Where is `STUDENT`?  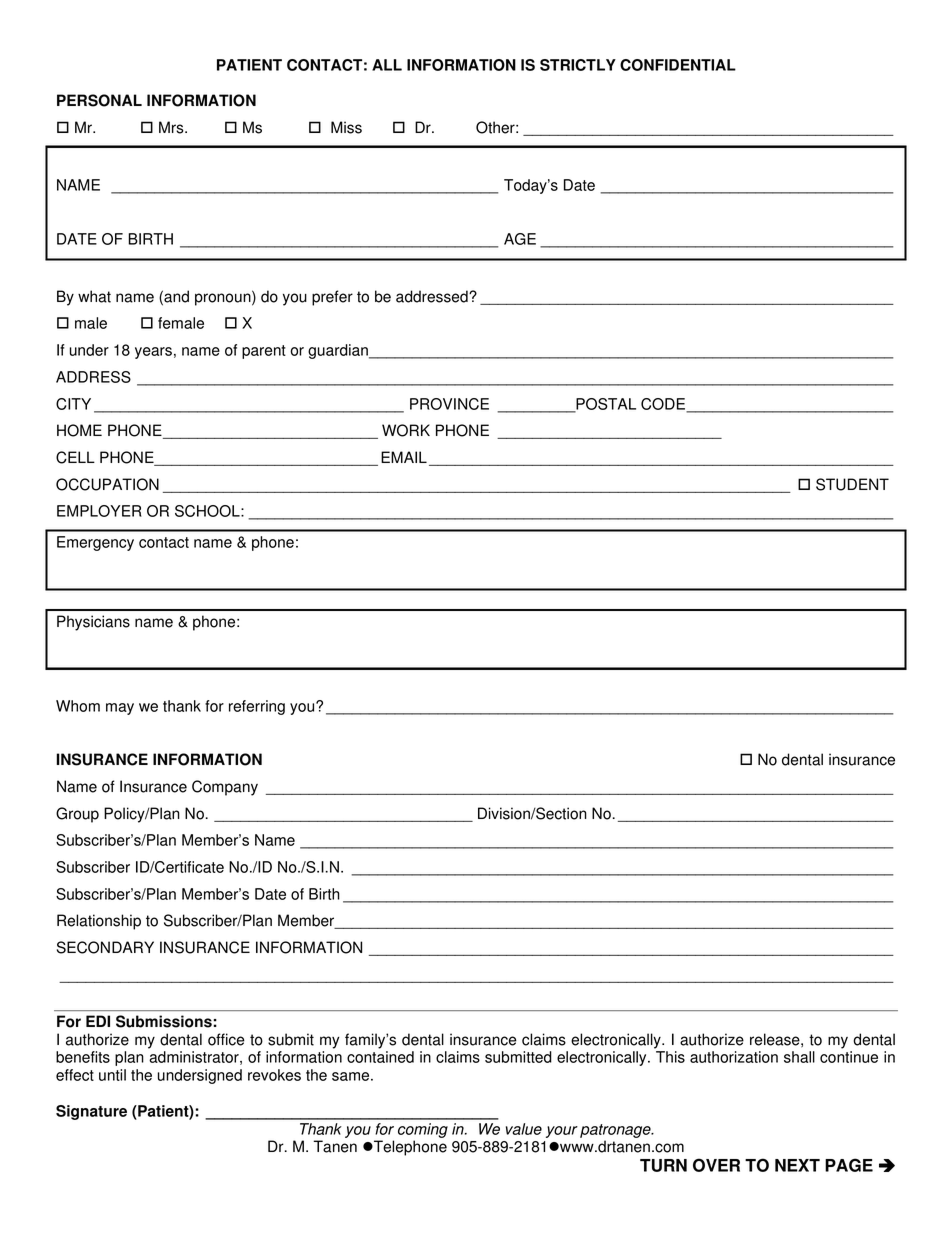
STUDENT is located at coordinates (852, 484).
